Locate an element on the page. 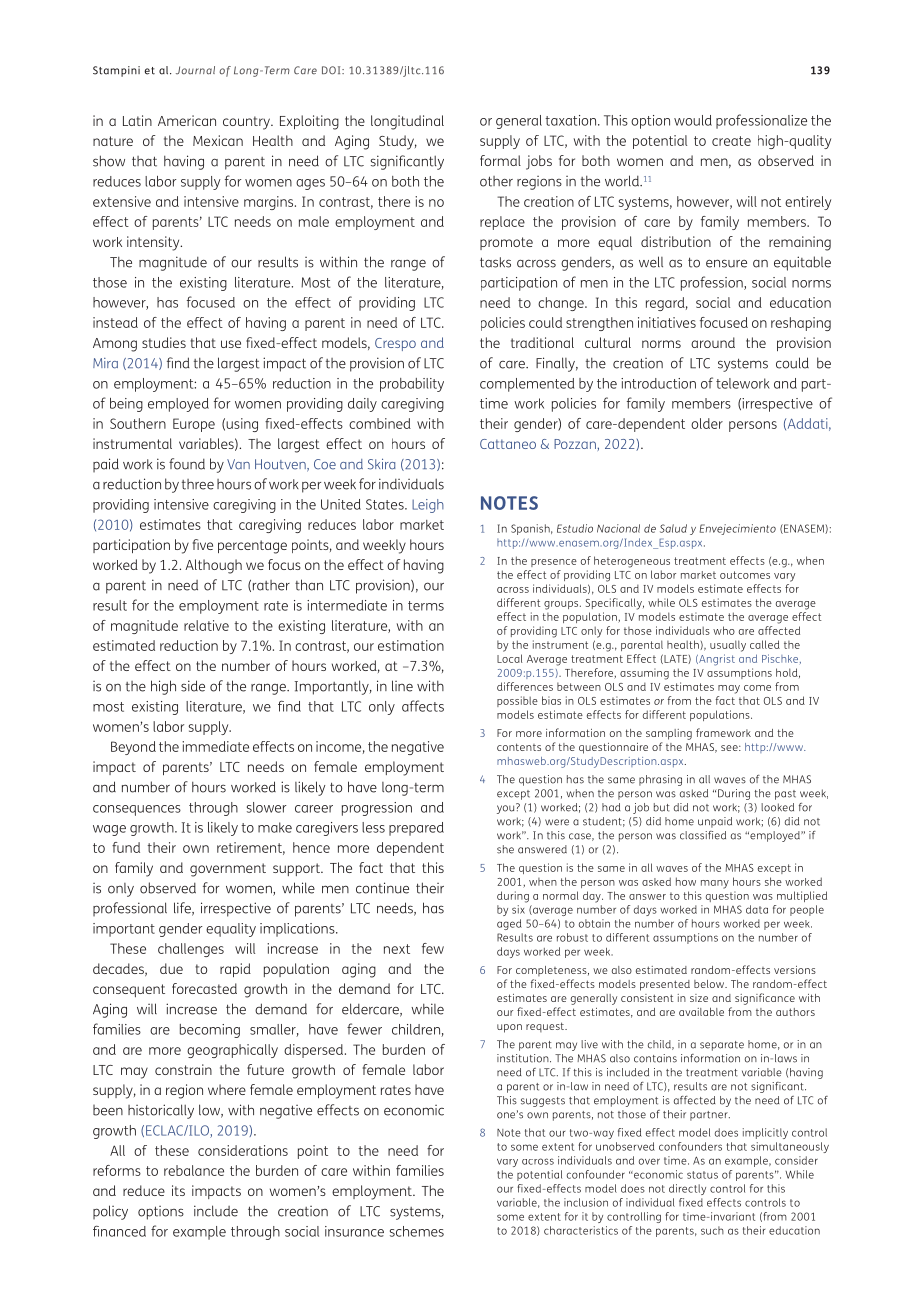 The width and height of the image is (924, 1308). its is located at coordinates (178, 1190).
